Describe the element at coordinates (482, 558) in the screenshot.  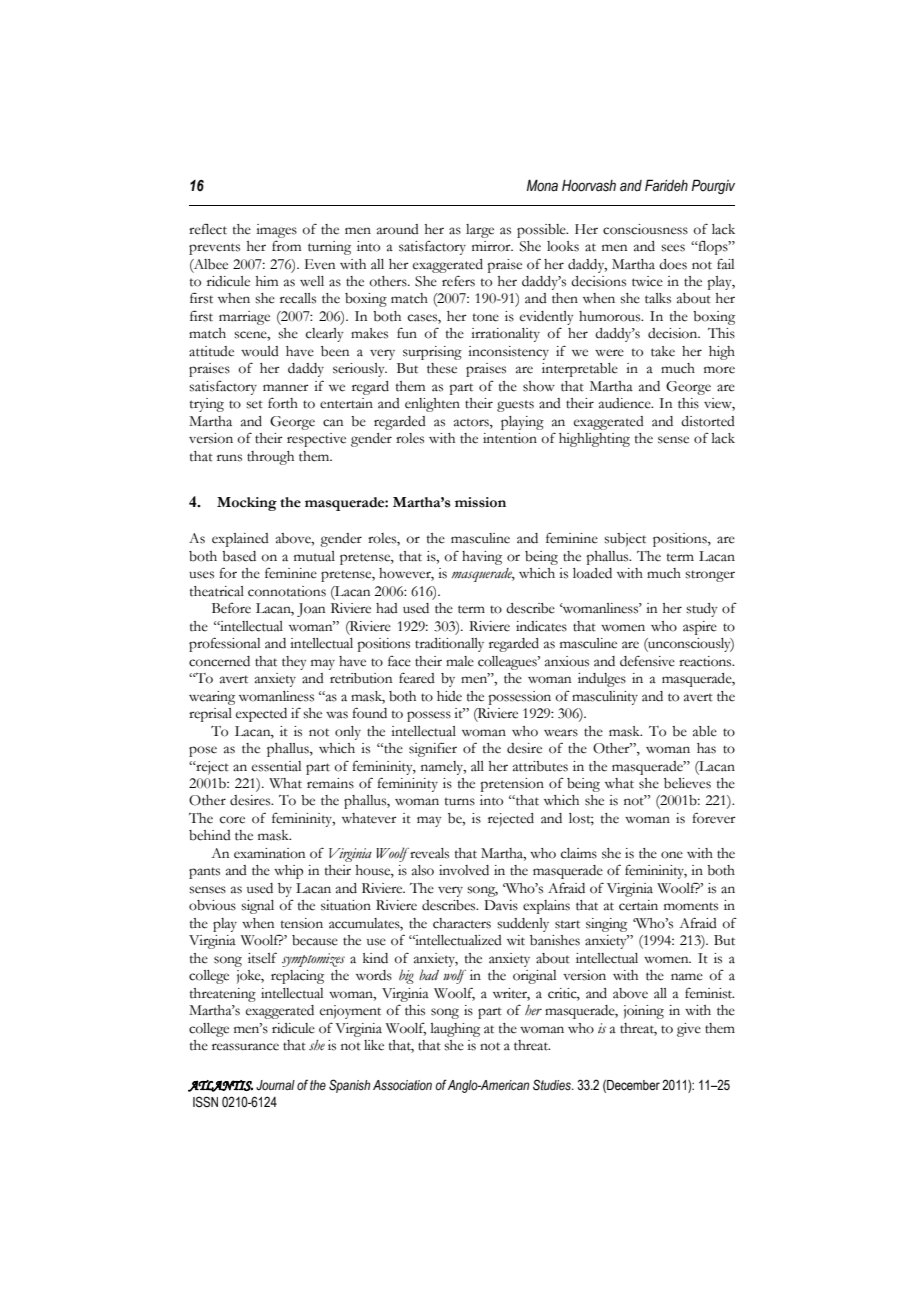
I see `having` at that location.
